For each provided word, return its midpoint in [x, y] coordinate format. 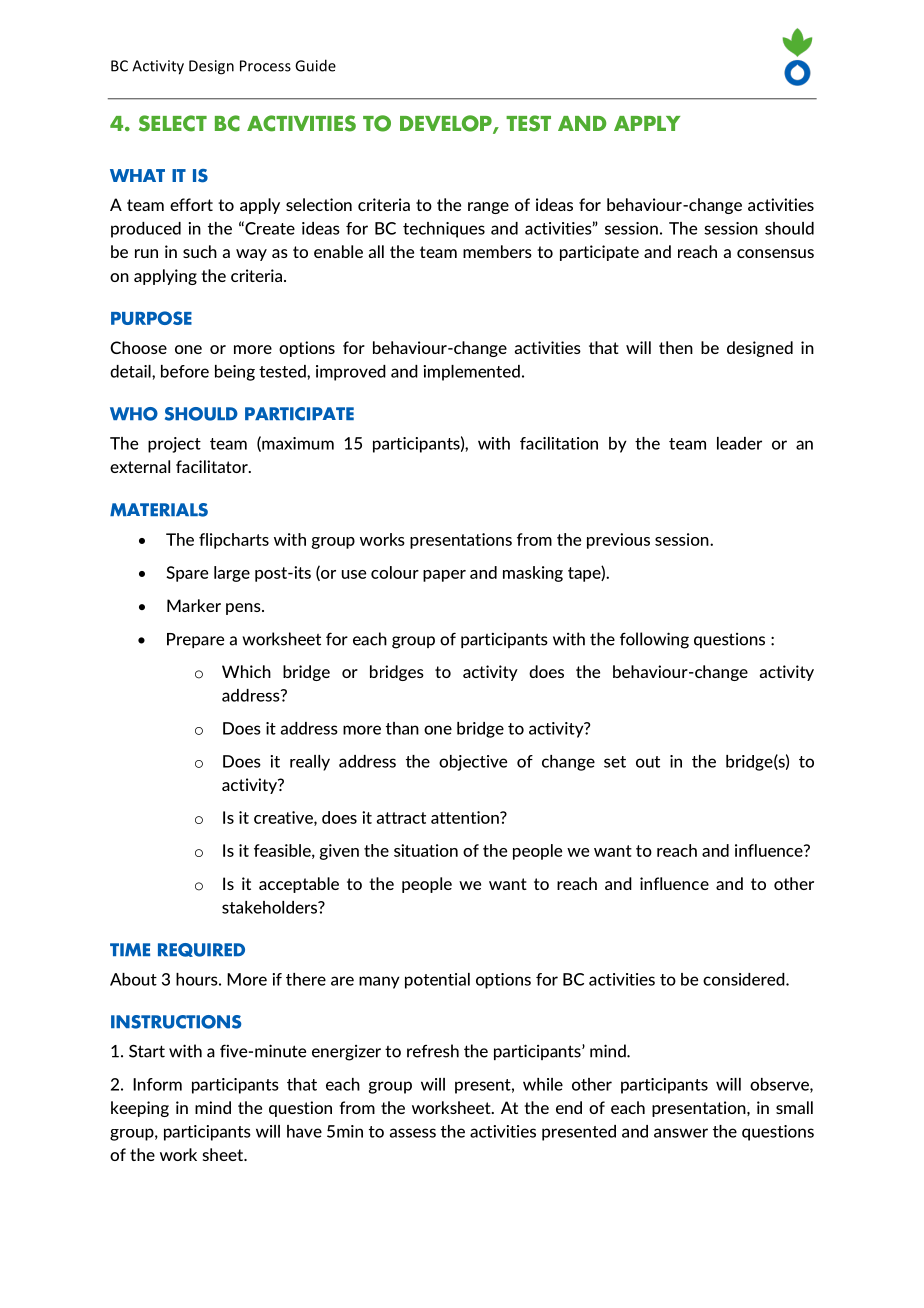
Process [265, 66]
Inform [157, 1084]
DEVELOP [447, 124]
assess [413, 1133]
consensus [775, 253]
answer [681, 1133]
